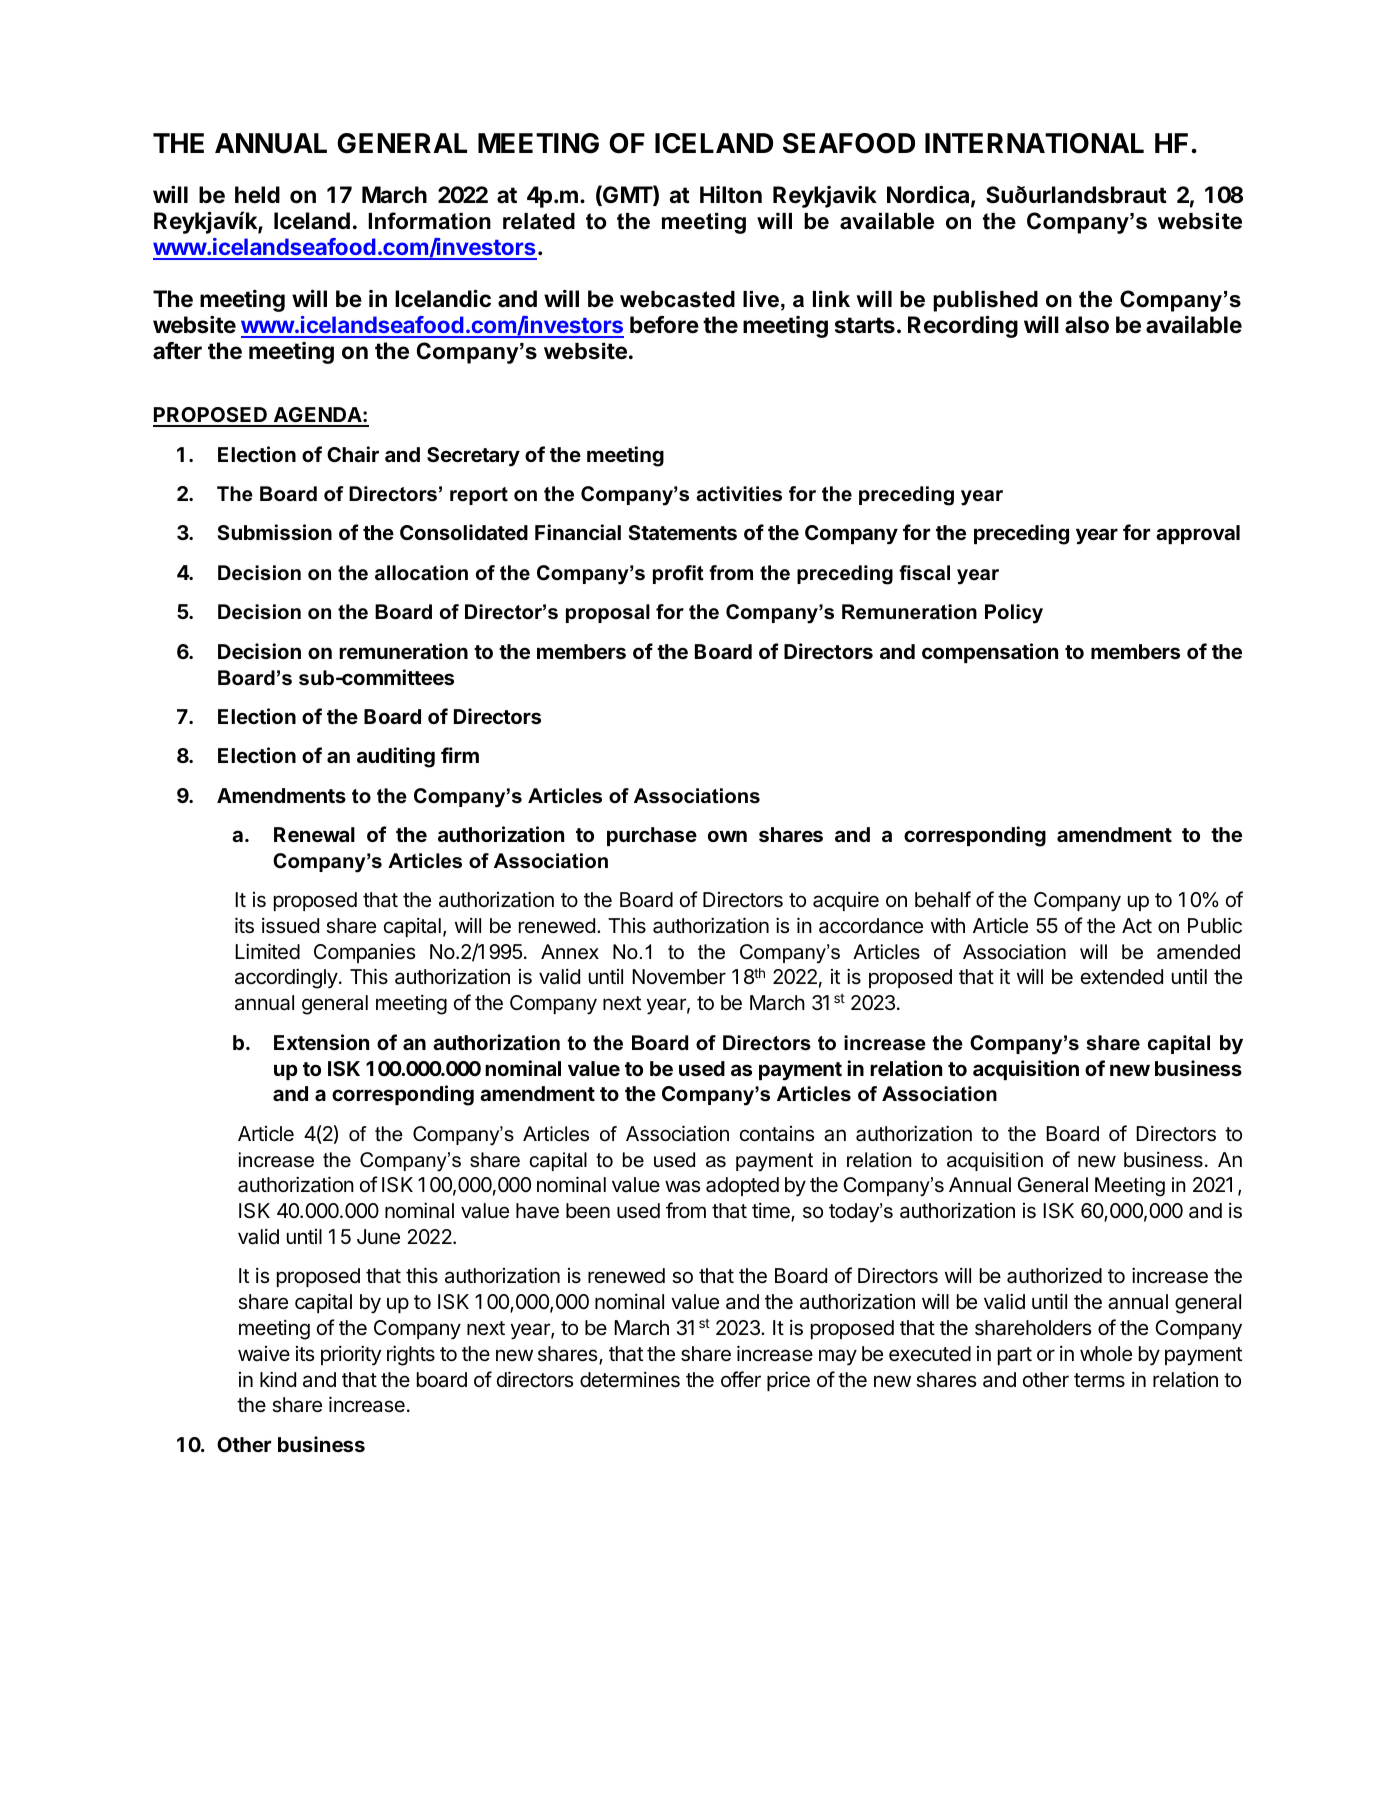  I want to click on auditing, so click(396, 757).
